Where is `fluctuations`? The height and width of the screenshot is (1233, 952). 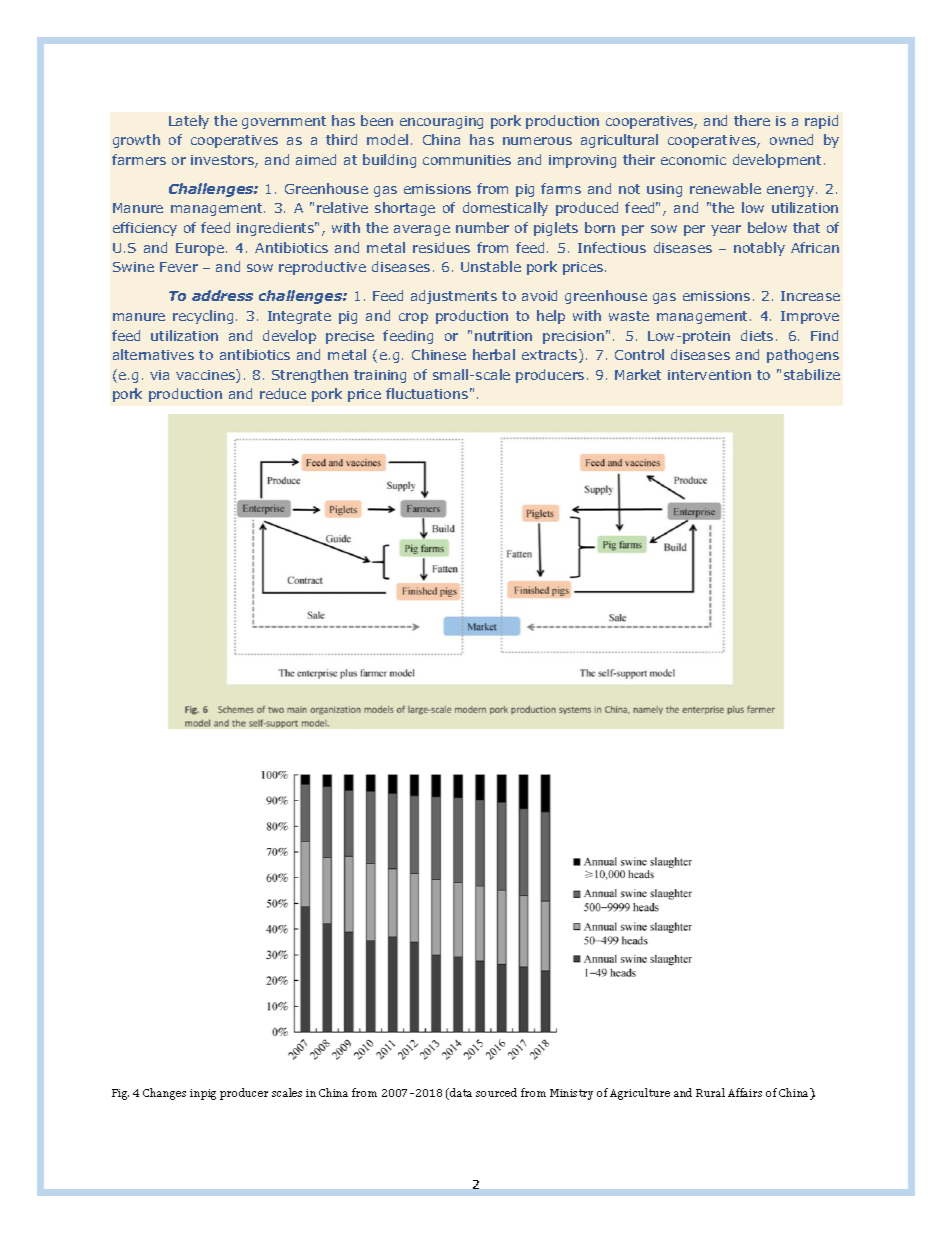 fluctuations is located at coordinates (427, 393).
